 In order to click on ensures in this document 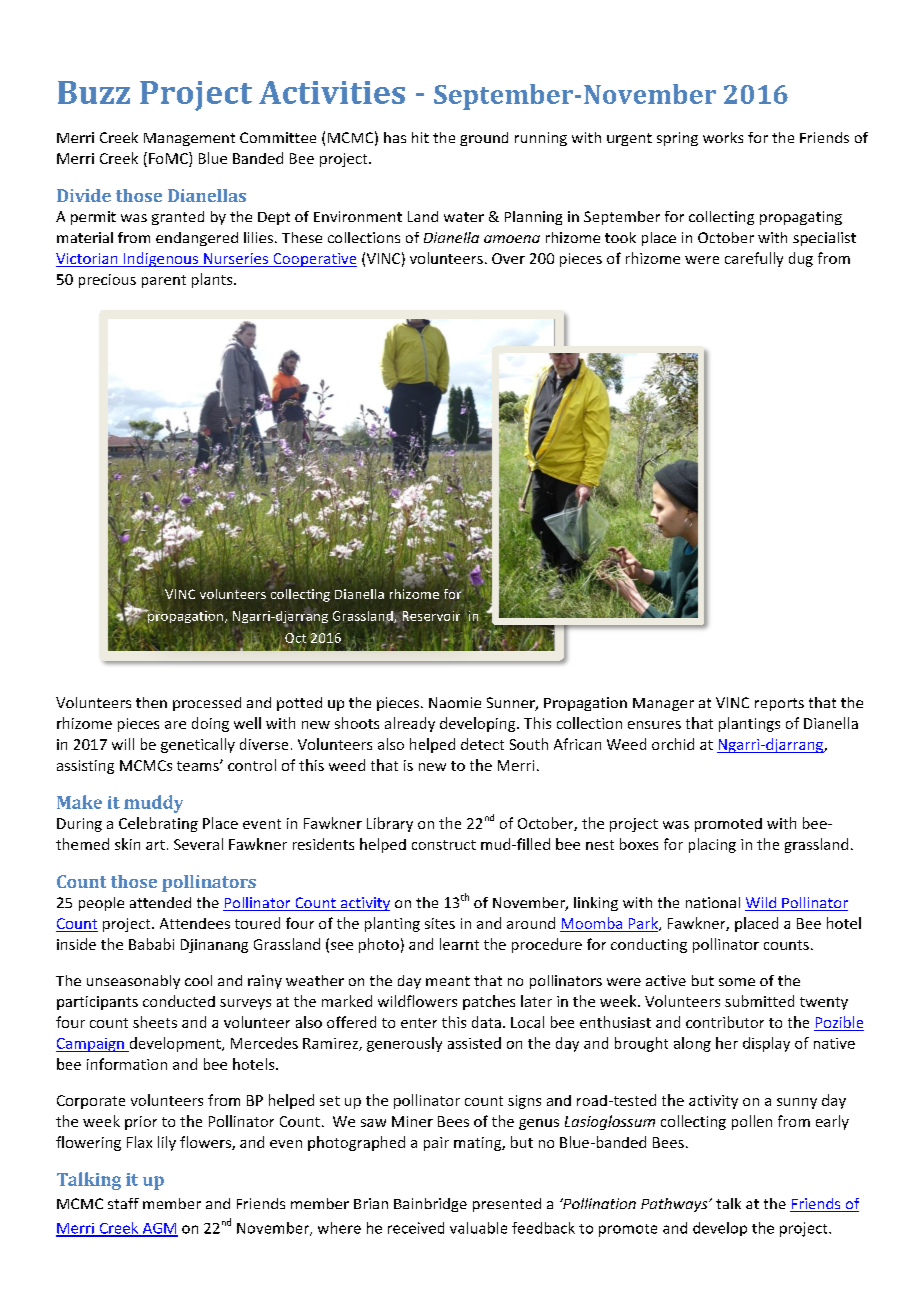, I will do `click(654, 725)`.
